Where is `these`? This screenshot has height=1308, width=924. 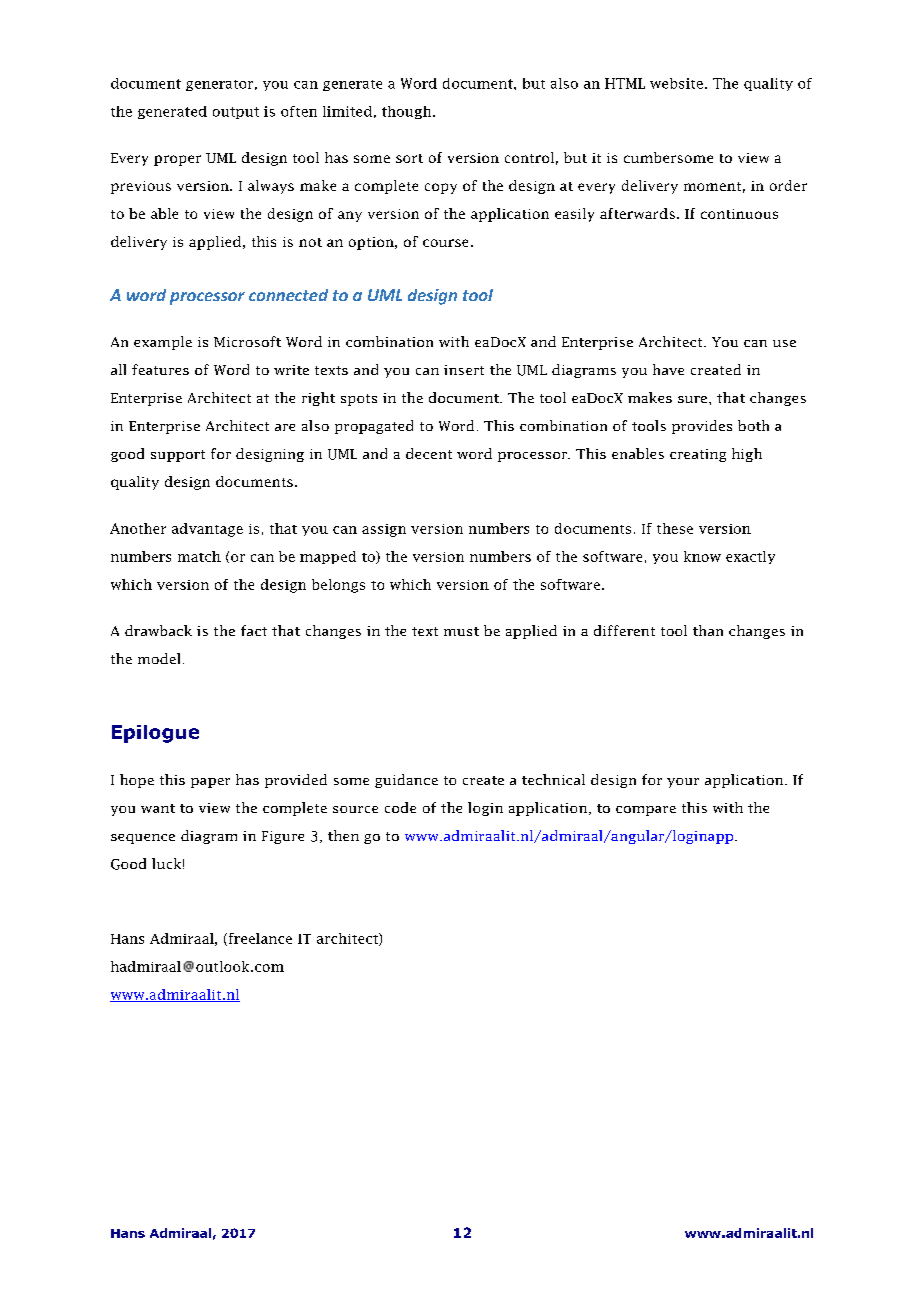 these is located at coordinates (675, 528).
